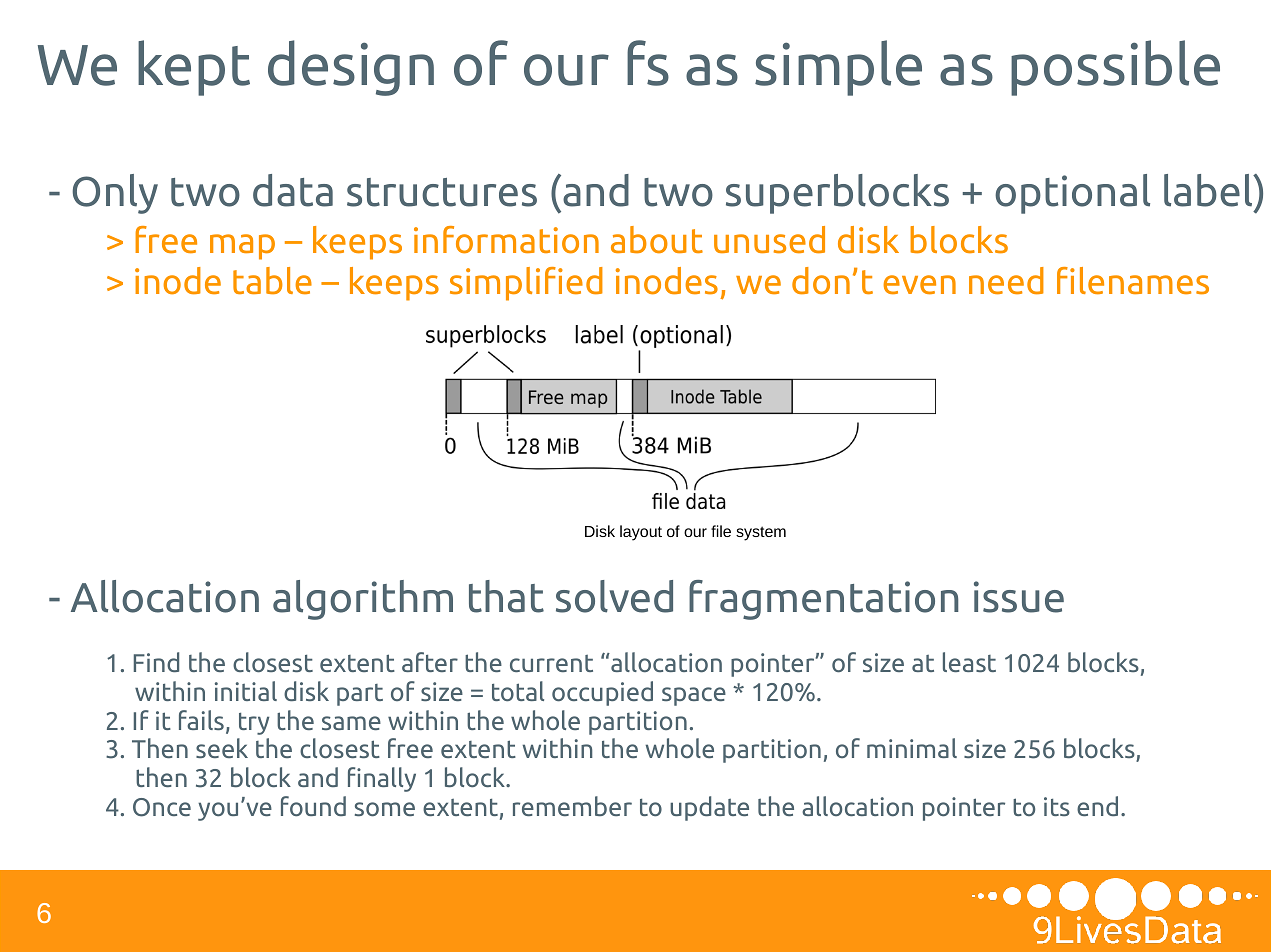 The image size is (1271, 952). What do you see at coordinates (194, 68) in the screenshot?
I see `kept` at bounding box center [194, 68].
